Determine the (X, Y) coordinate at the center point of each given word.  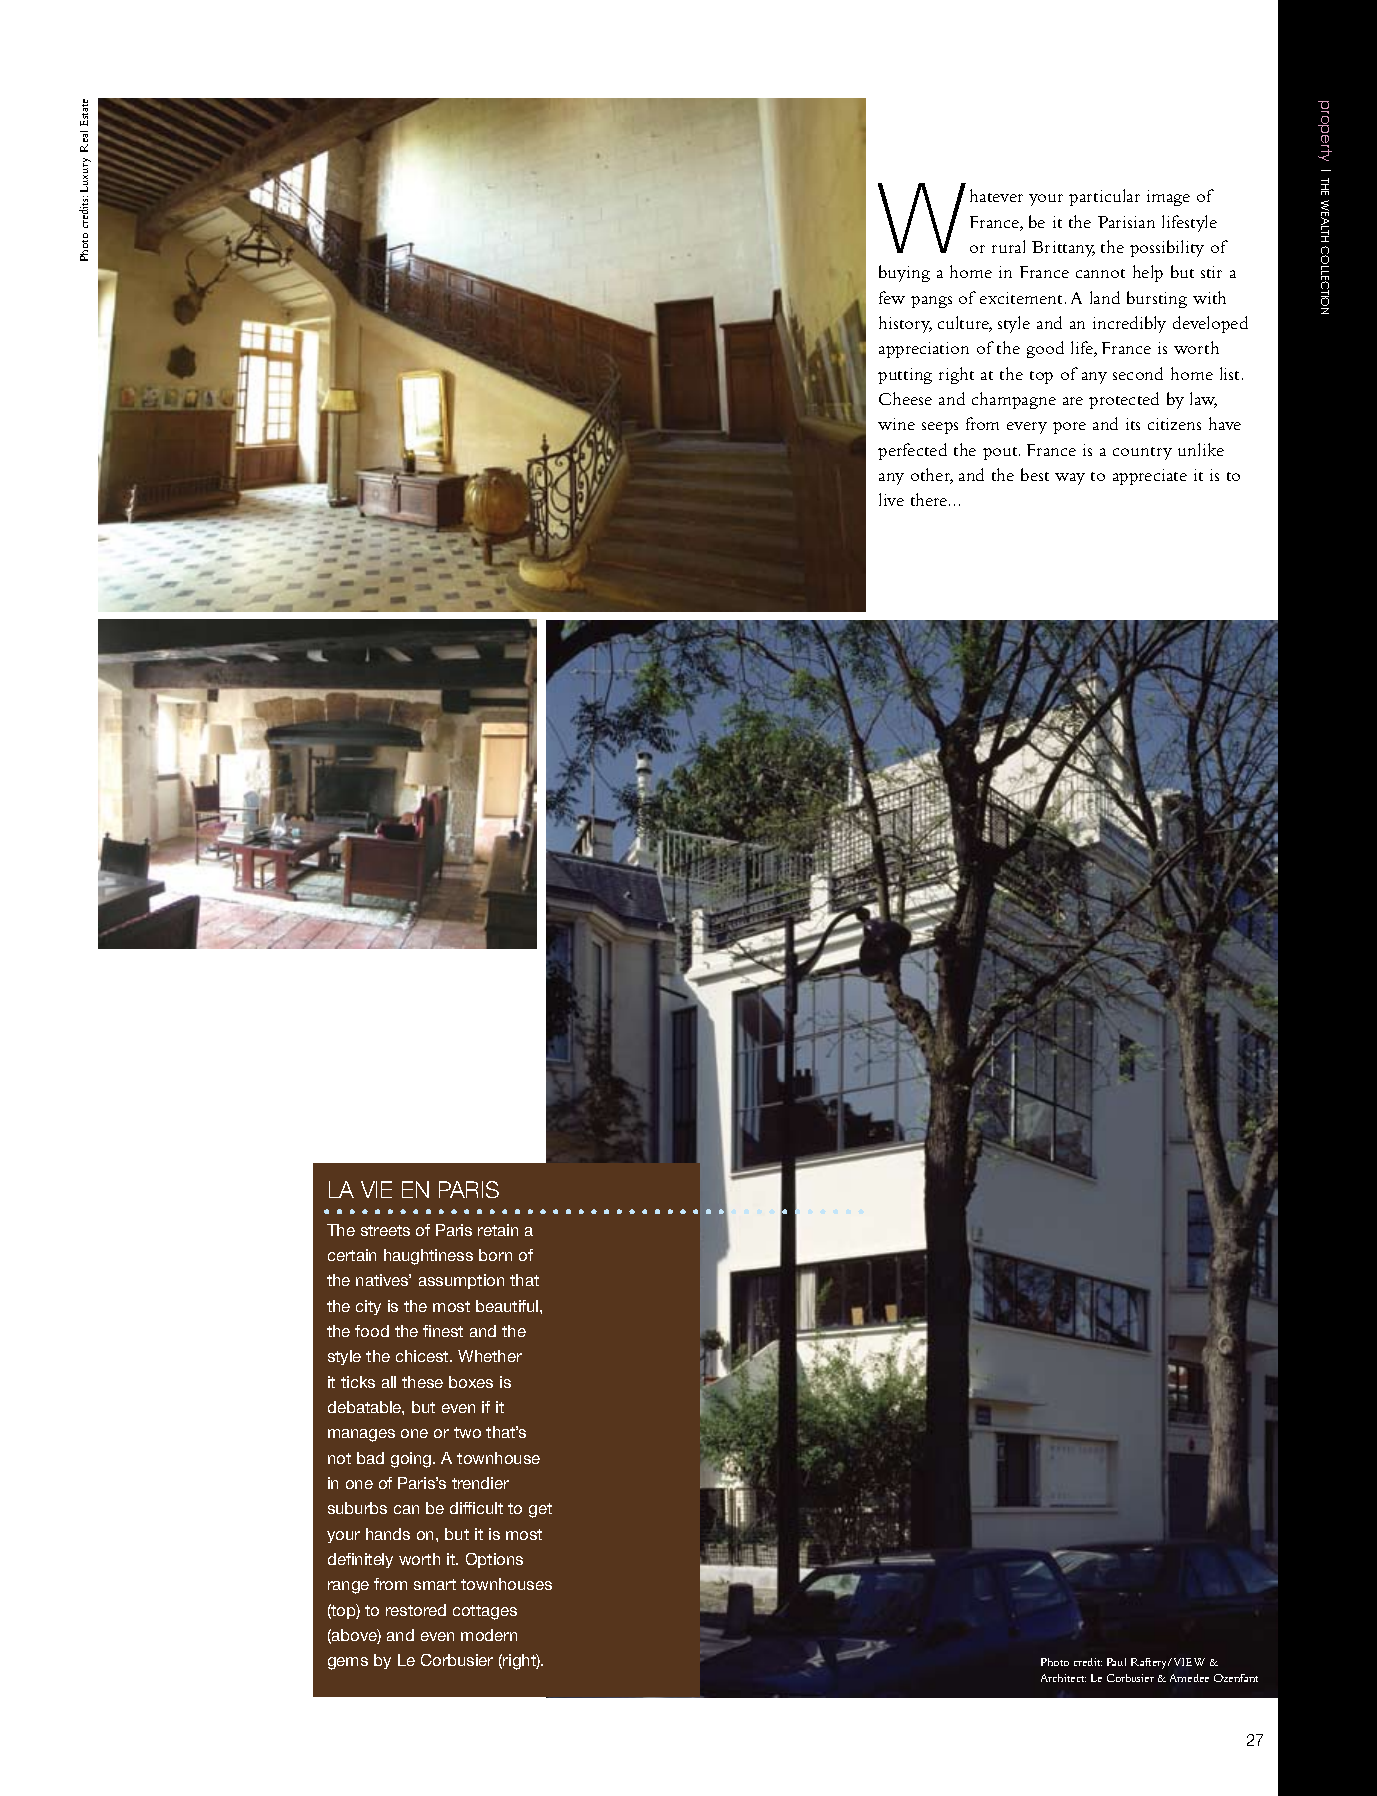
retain (498, 1230)
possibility (1167, 248)
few (892, 297)
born (495, 1255)
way (1070, 479)
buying (904, 273)
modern (489, 1635)
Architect (1063, 1678)
